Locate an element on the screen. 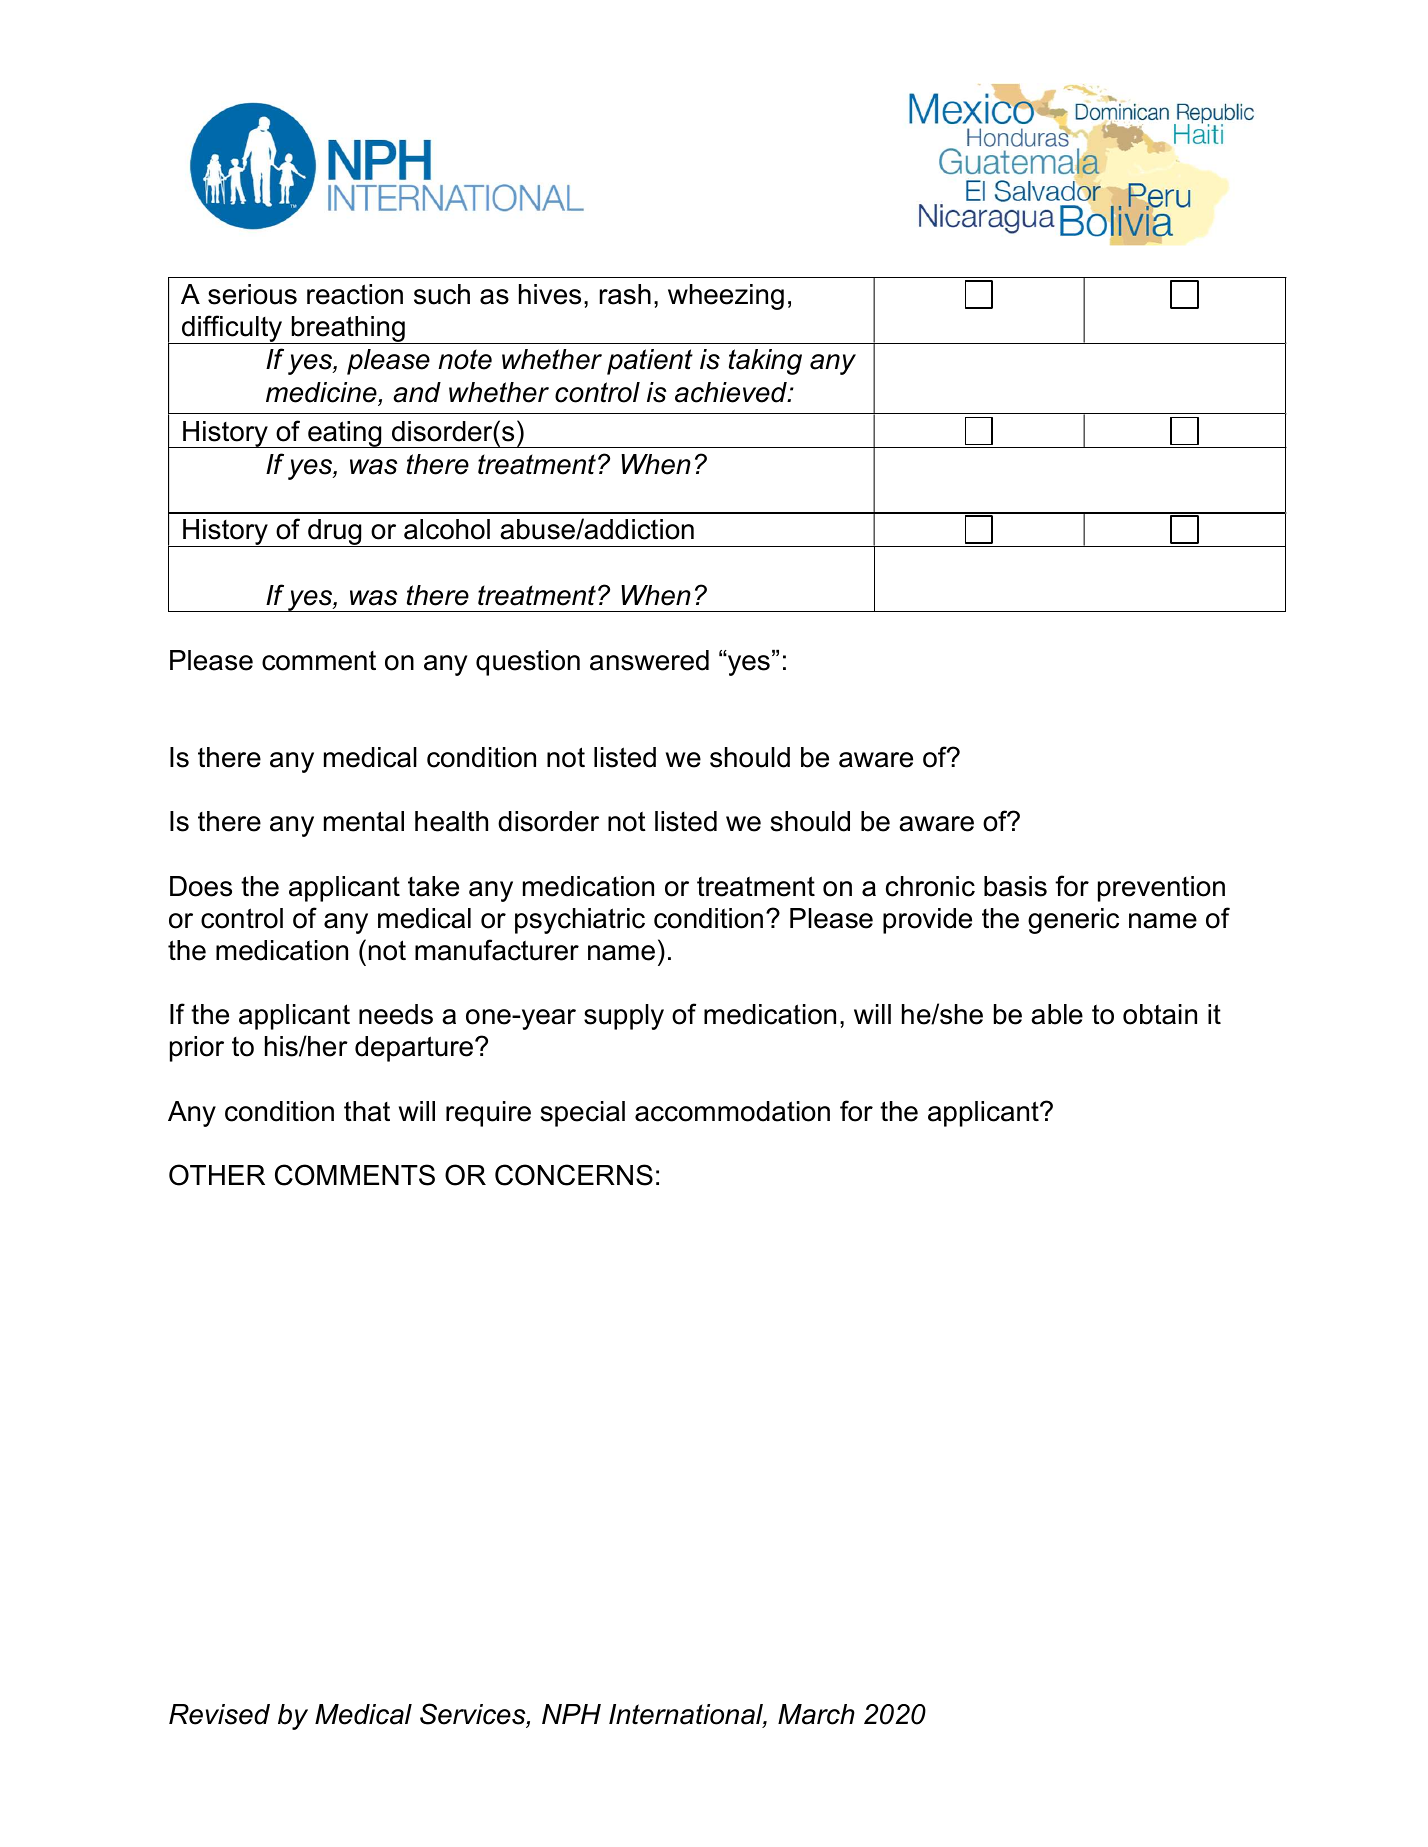 This screenshot has width=1428, height=1847. NPH is located at coordinates (571, 1714).
